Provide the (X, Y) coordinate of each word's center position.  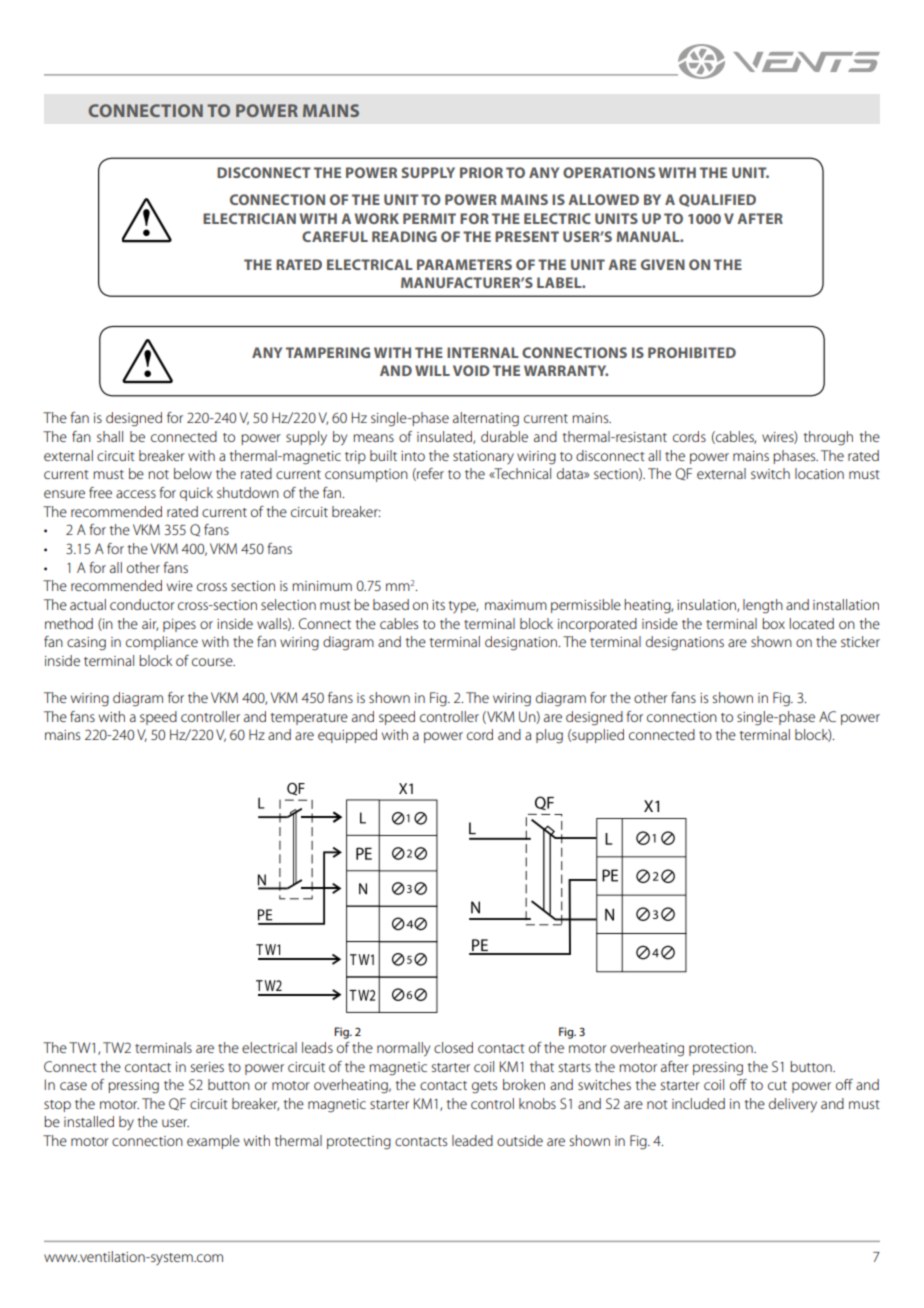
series (207, 1067)
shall (110, 436)
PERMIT (429, 218)
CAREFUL (335, 236)
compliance (162, 643)
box (773, 623)
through (828, 438)
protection (722, 1049)
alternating (486, 419)
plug (549, 736)
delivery (793, 1105)
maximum (516, 605)
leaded (472, 1140)
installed (89, 1121)
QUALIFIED (717, 200)
